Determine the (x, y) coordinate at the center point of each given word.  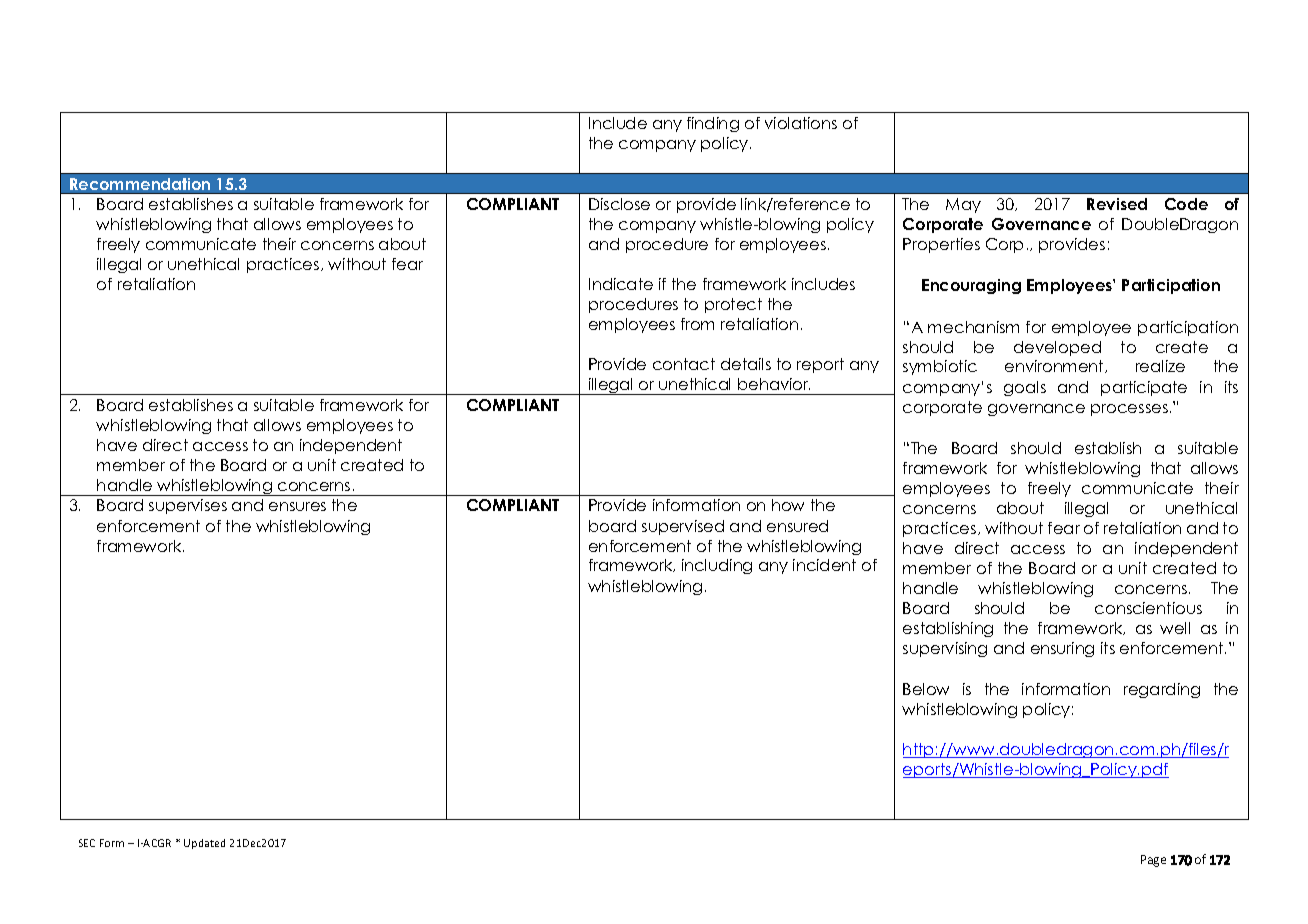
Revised (1117, 204)
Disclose (619, 204)
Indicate (621, 284)
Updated (204, 844)
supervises (188, 506)
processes (1129, 410)
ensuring (1062, 649)
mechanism (973, 327)
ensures (297, 506)
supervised (683, 527)
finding (713, 124)
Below (926, 689)
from (697, 324)
